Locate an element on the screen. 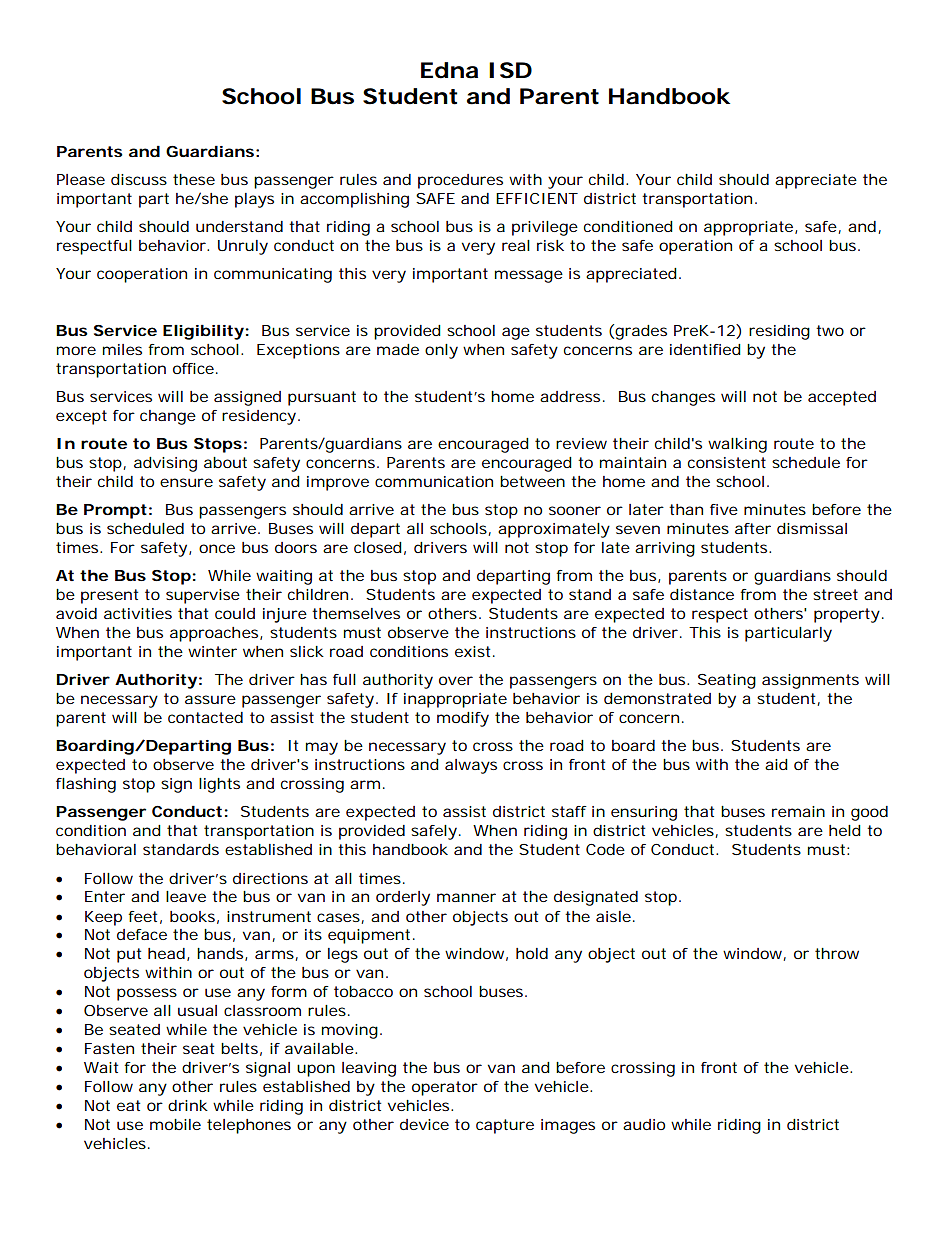 This screenshot has height=1233, width=952. modify is located at coordinates (463, 719).
